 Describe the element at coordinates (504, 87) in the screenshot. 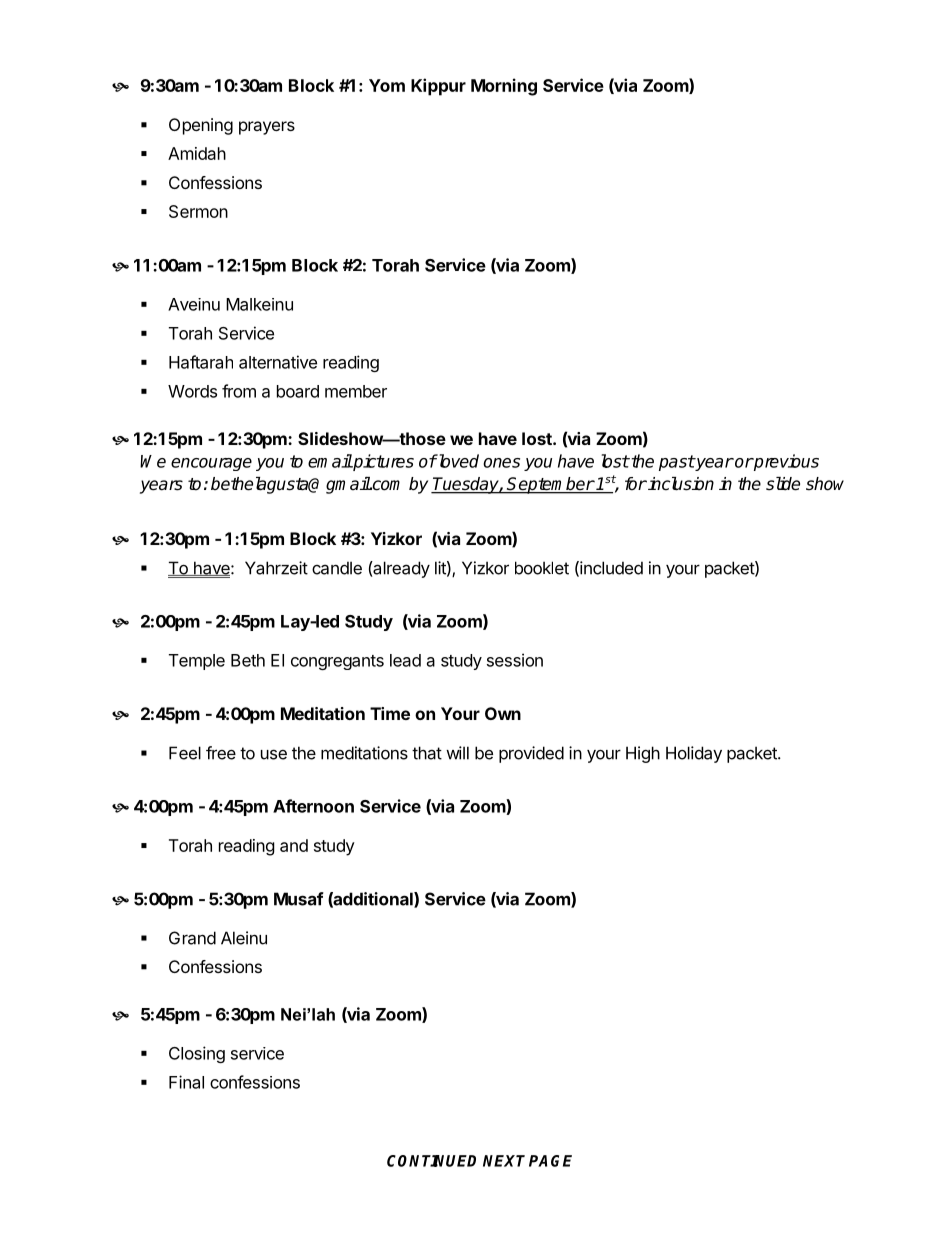

I see `Morning` at that location.
